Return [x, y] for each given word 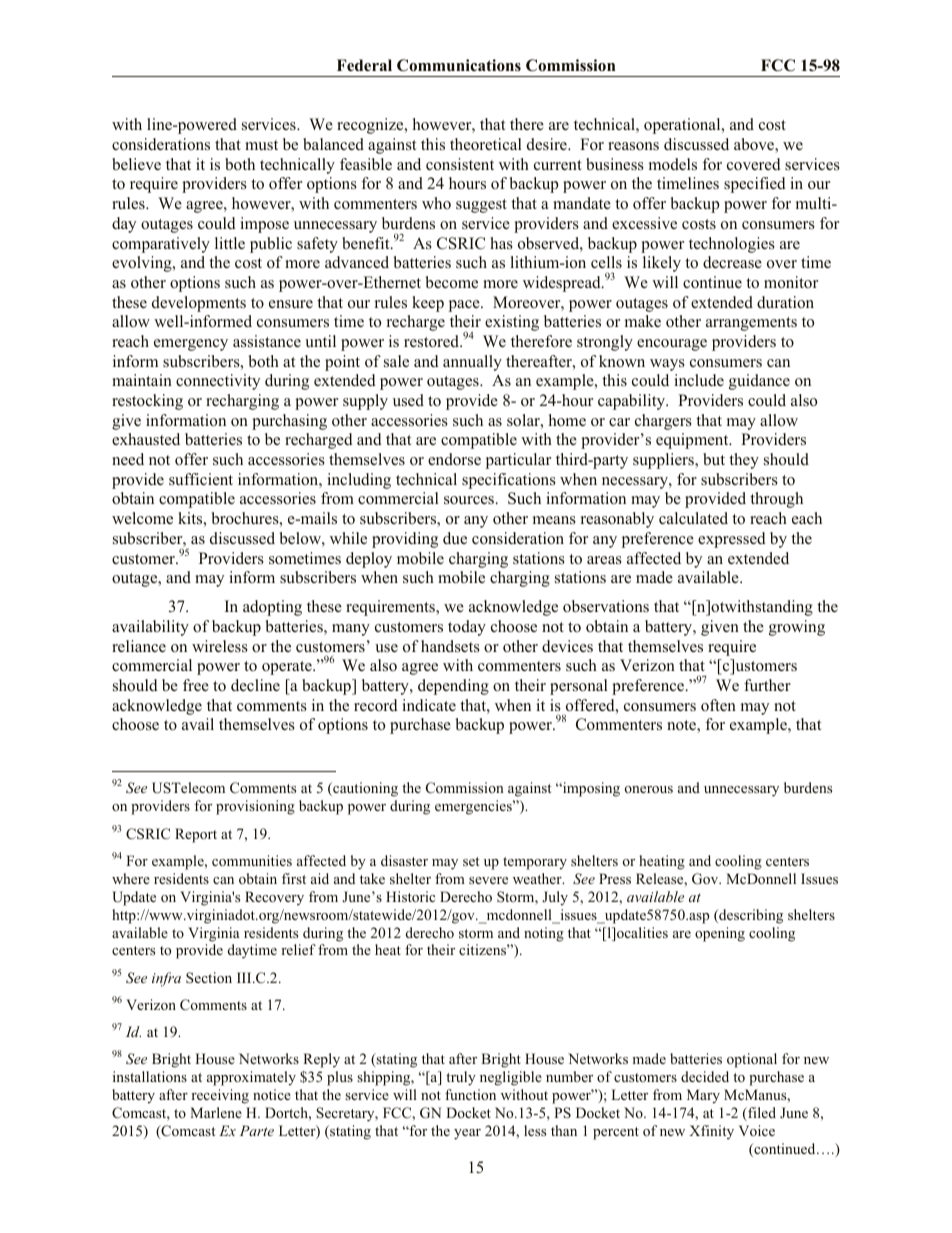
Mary [703, 1096]
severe [488, 880]
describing [750, 916]
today [467, 628]
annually [472, 363]
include [699, 380]
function [470, 1094]
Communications [459, 65]
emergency [191, 345]
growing [797, 628]
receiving [220, 1096]
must [261, 145]
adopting [272, 608]
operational [683, 126]
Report [196, 835]
